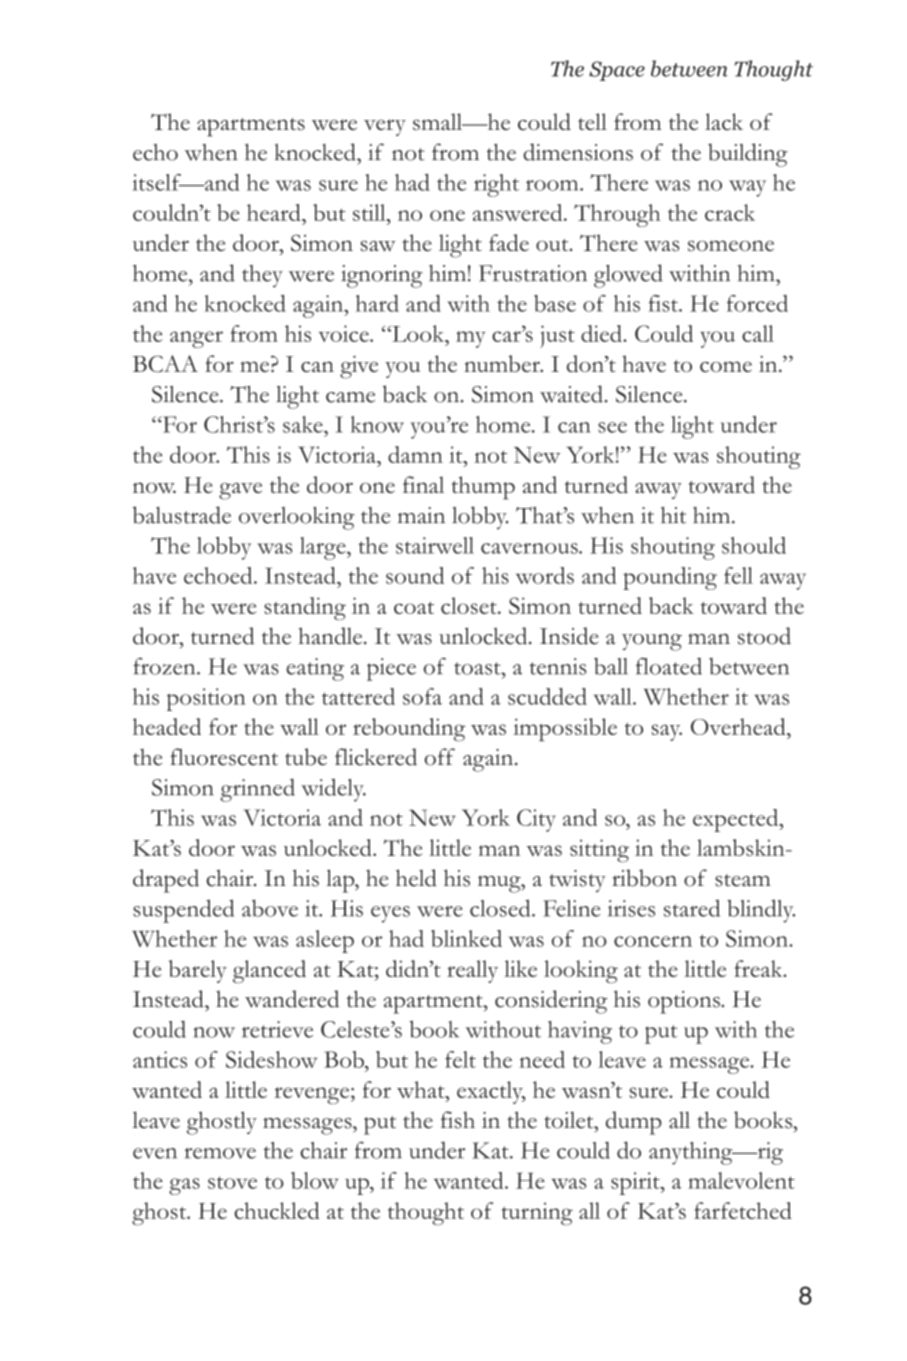 The height and width of the screenshot is (1361, 907). Describe the element at coordinates (503, 363) in the screenshot. I see `number` at that location.
